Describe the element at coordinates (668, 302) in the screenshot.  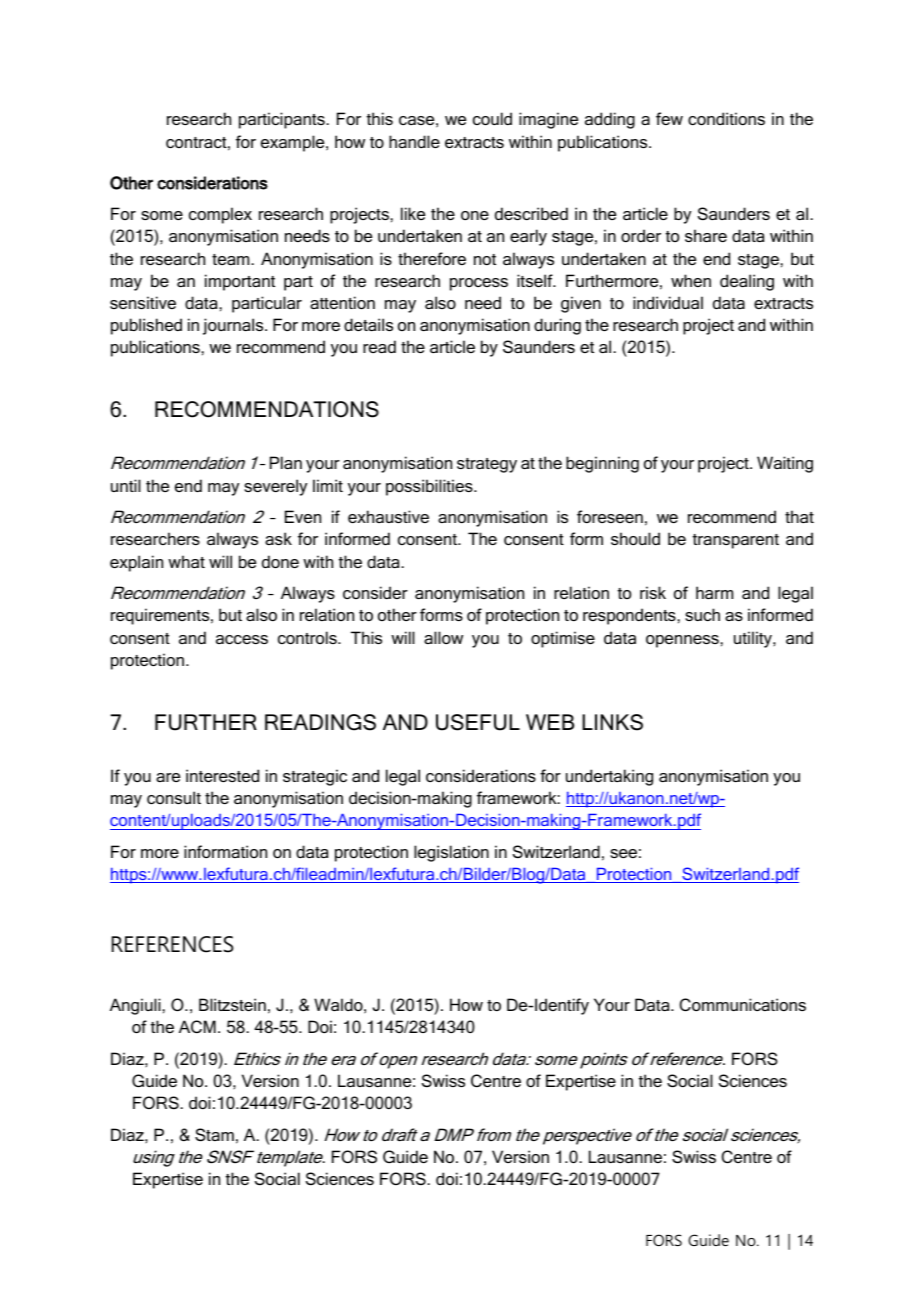
I see `individual` at that location.
